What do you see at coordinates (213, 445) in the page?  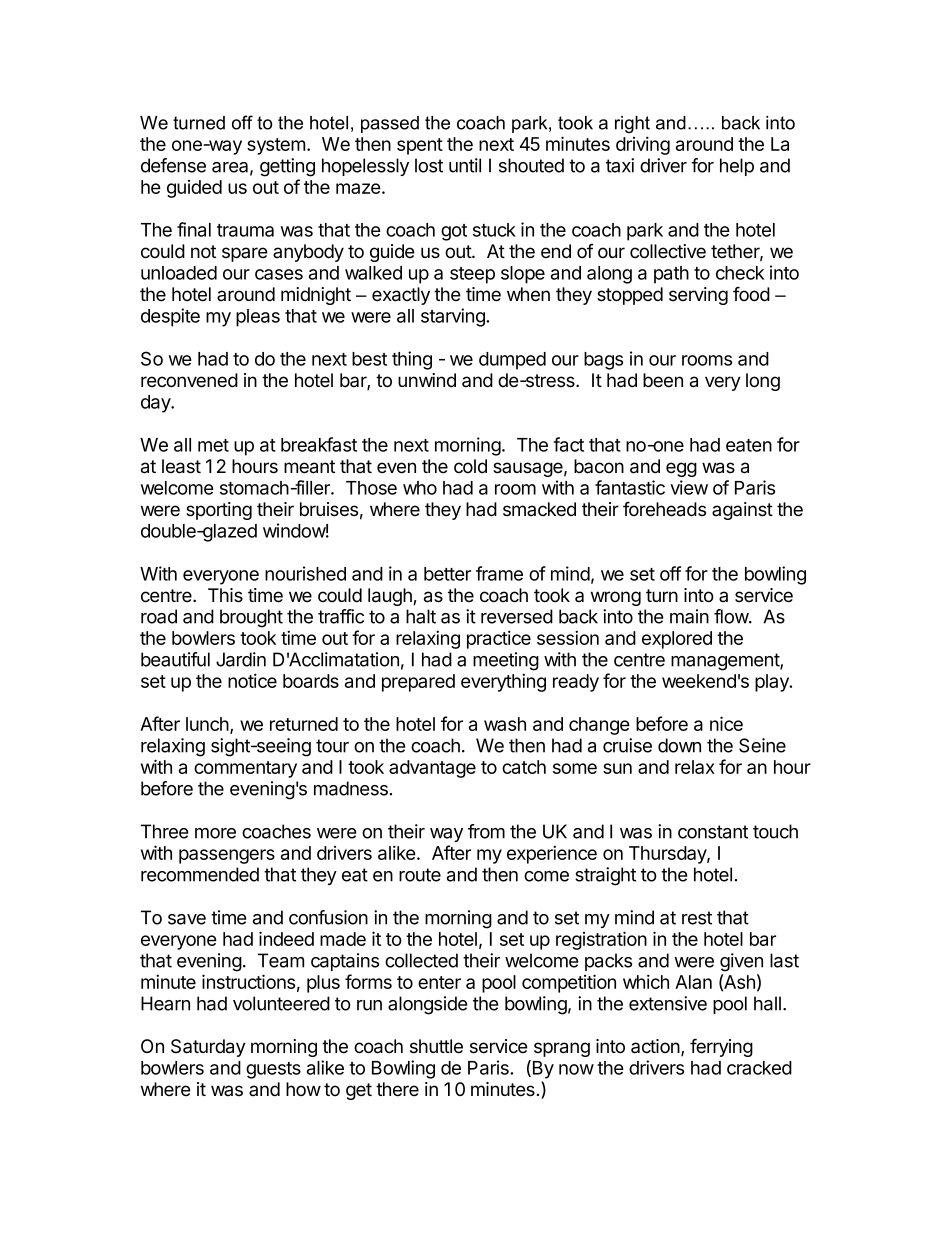 I see `met` at bounding box center [213, 445].
